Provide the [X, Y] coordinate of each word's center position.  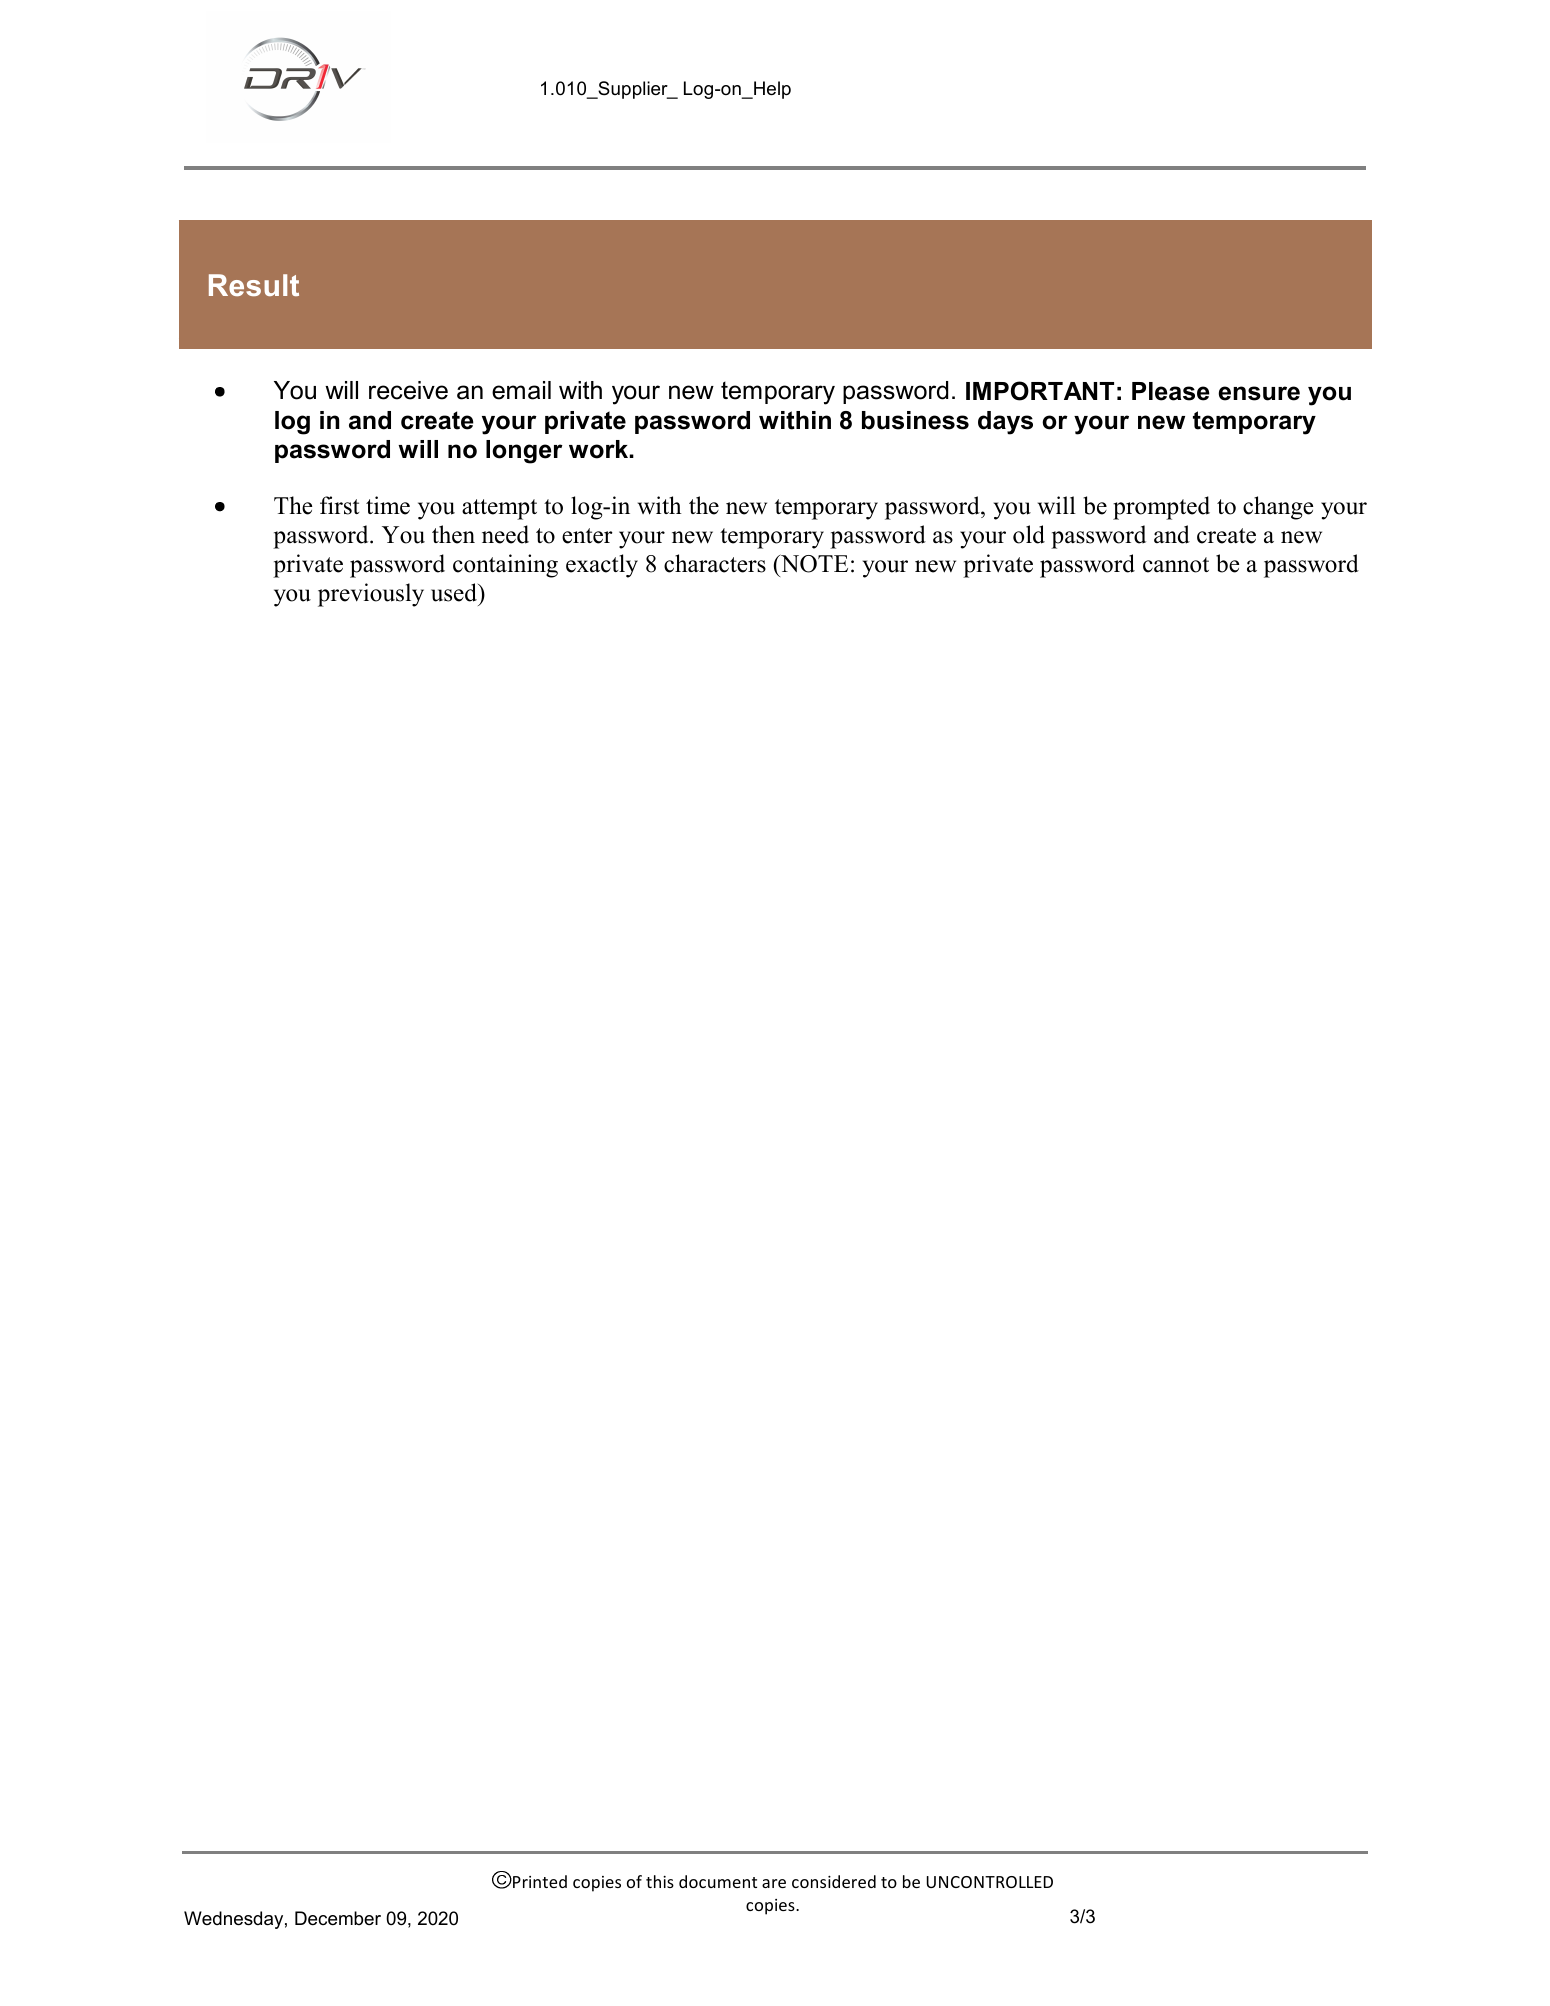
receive [408, 390]
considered [834, 1881]
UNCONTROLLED [990, 1882]
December [338, 1918]
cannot [1176, 565]
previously [371, 595]
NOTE [813, 563]
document [718, 1881]
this [660, 1881]
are [774, 1883]
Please [1171, 391]
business [915, 420]
